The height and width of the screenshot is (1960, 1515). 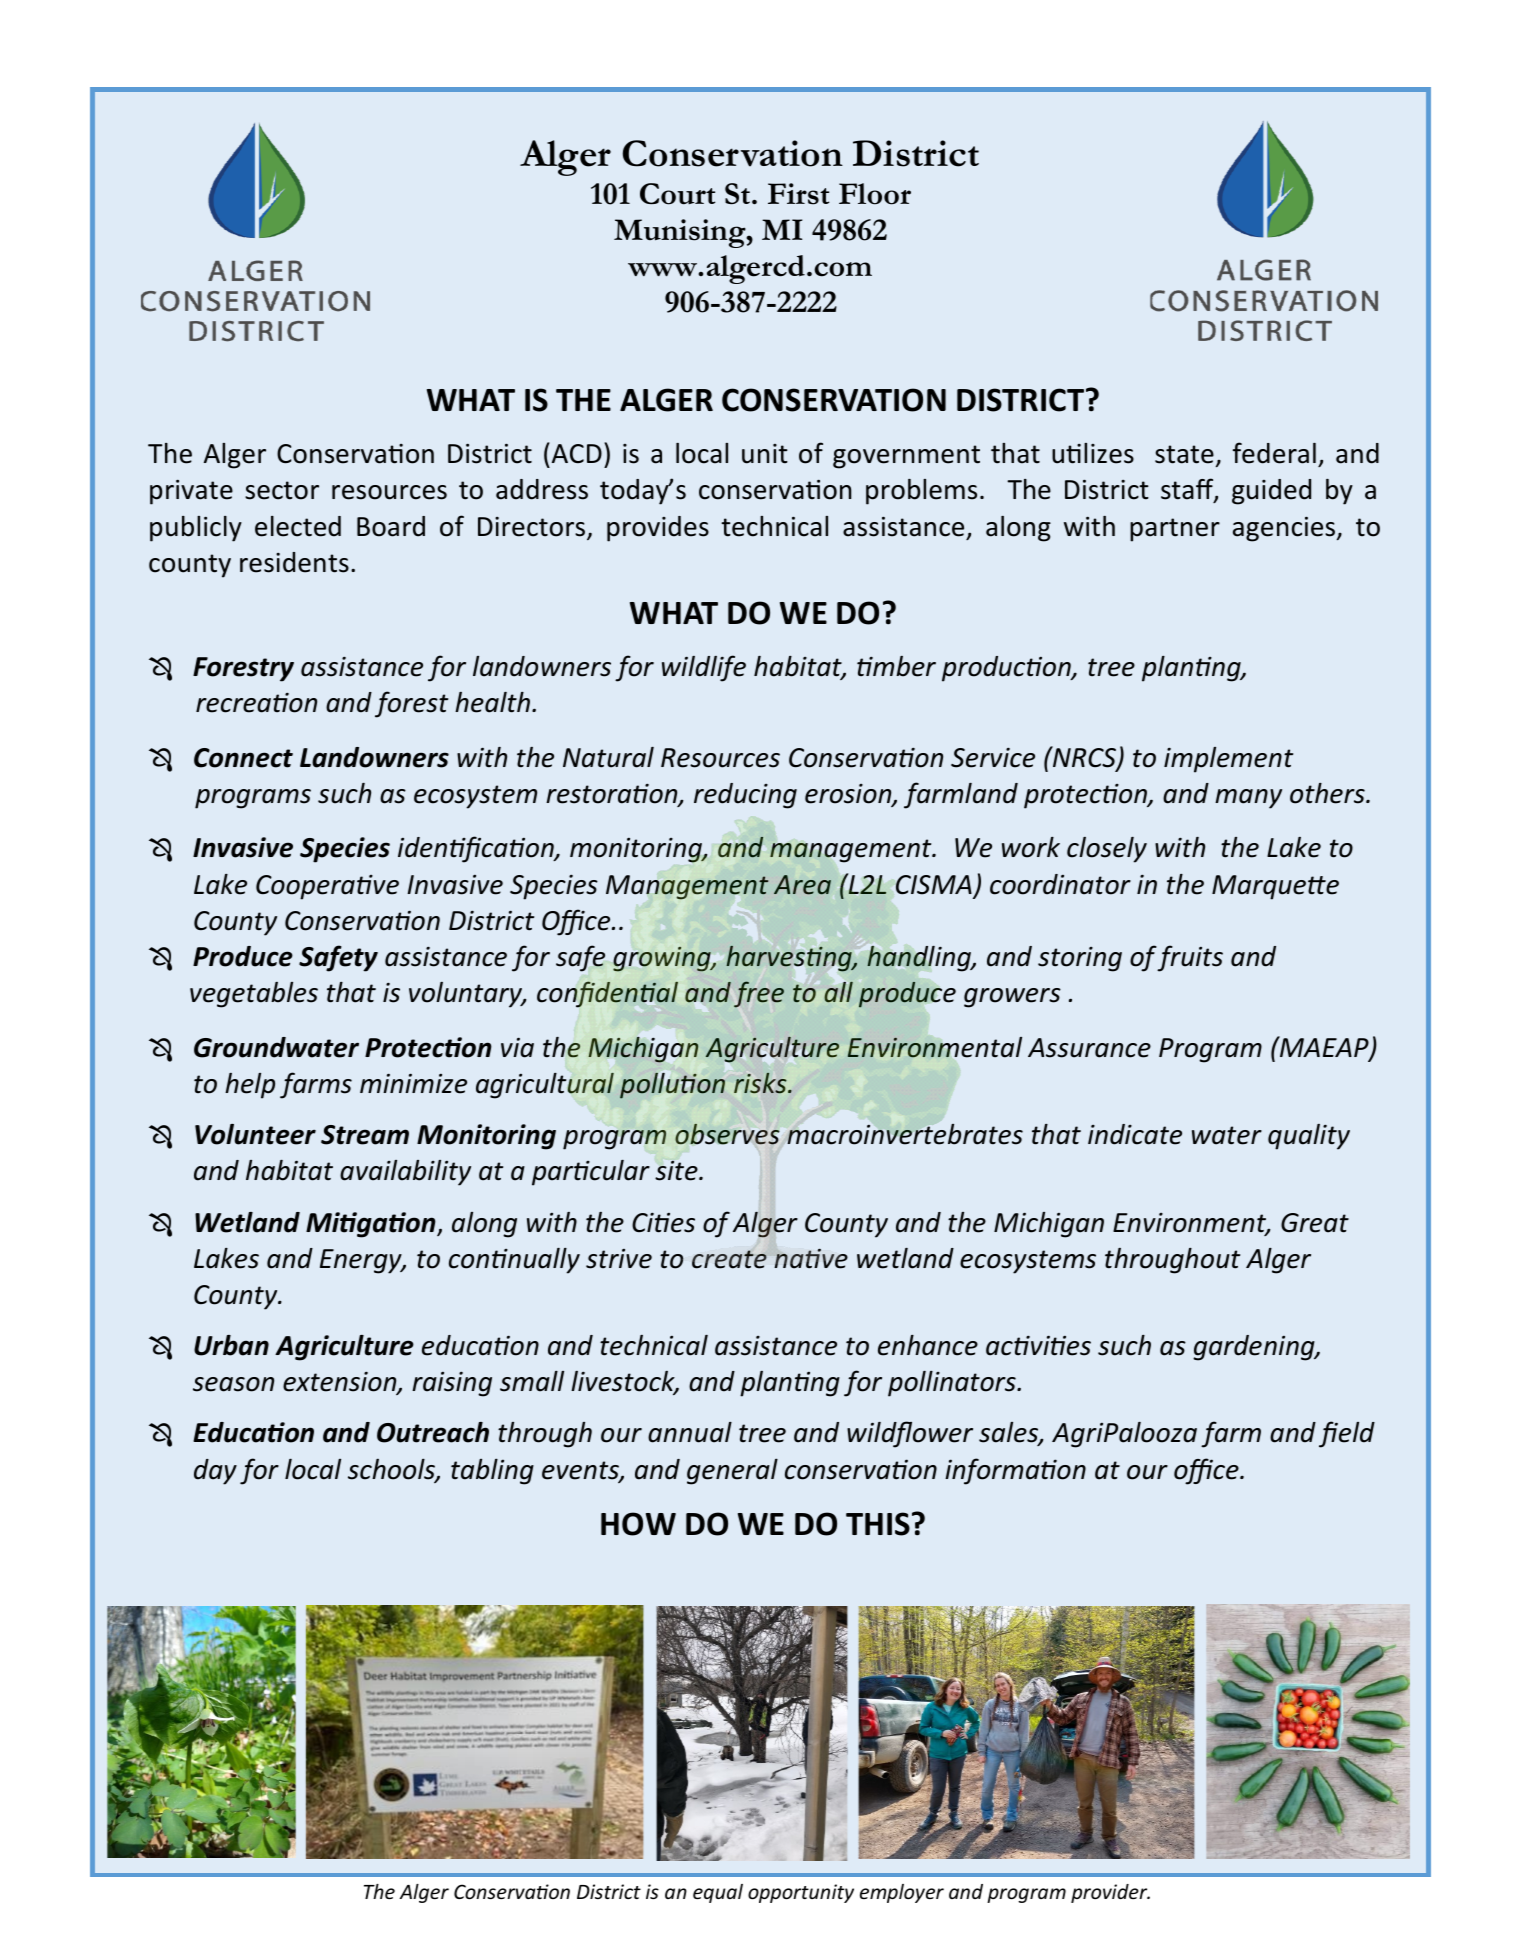 What do you see at coordinates (1184, 454) in the screenshot?
I see `state` at bounding box center [1184, 454].
